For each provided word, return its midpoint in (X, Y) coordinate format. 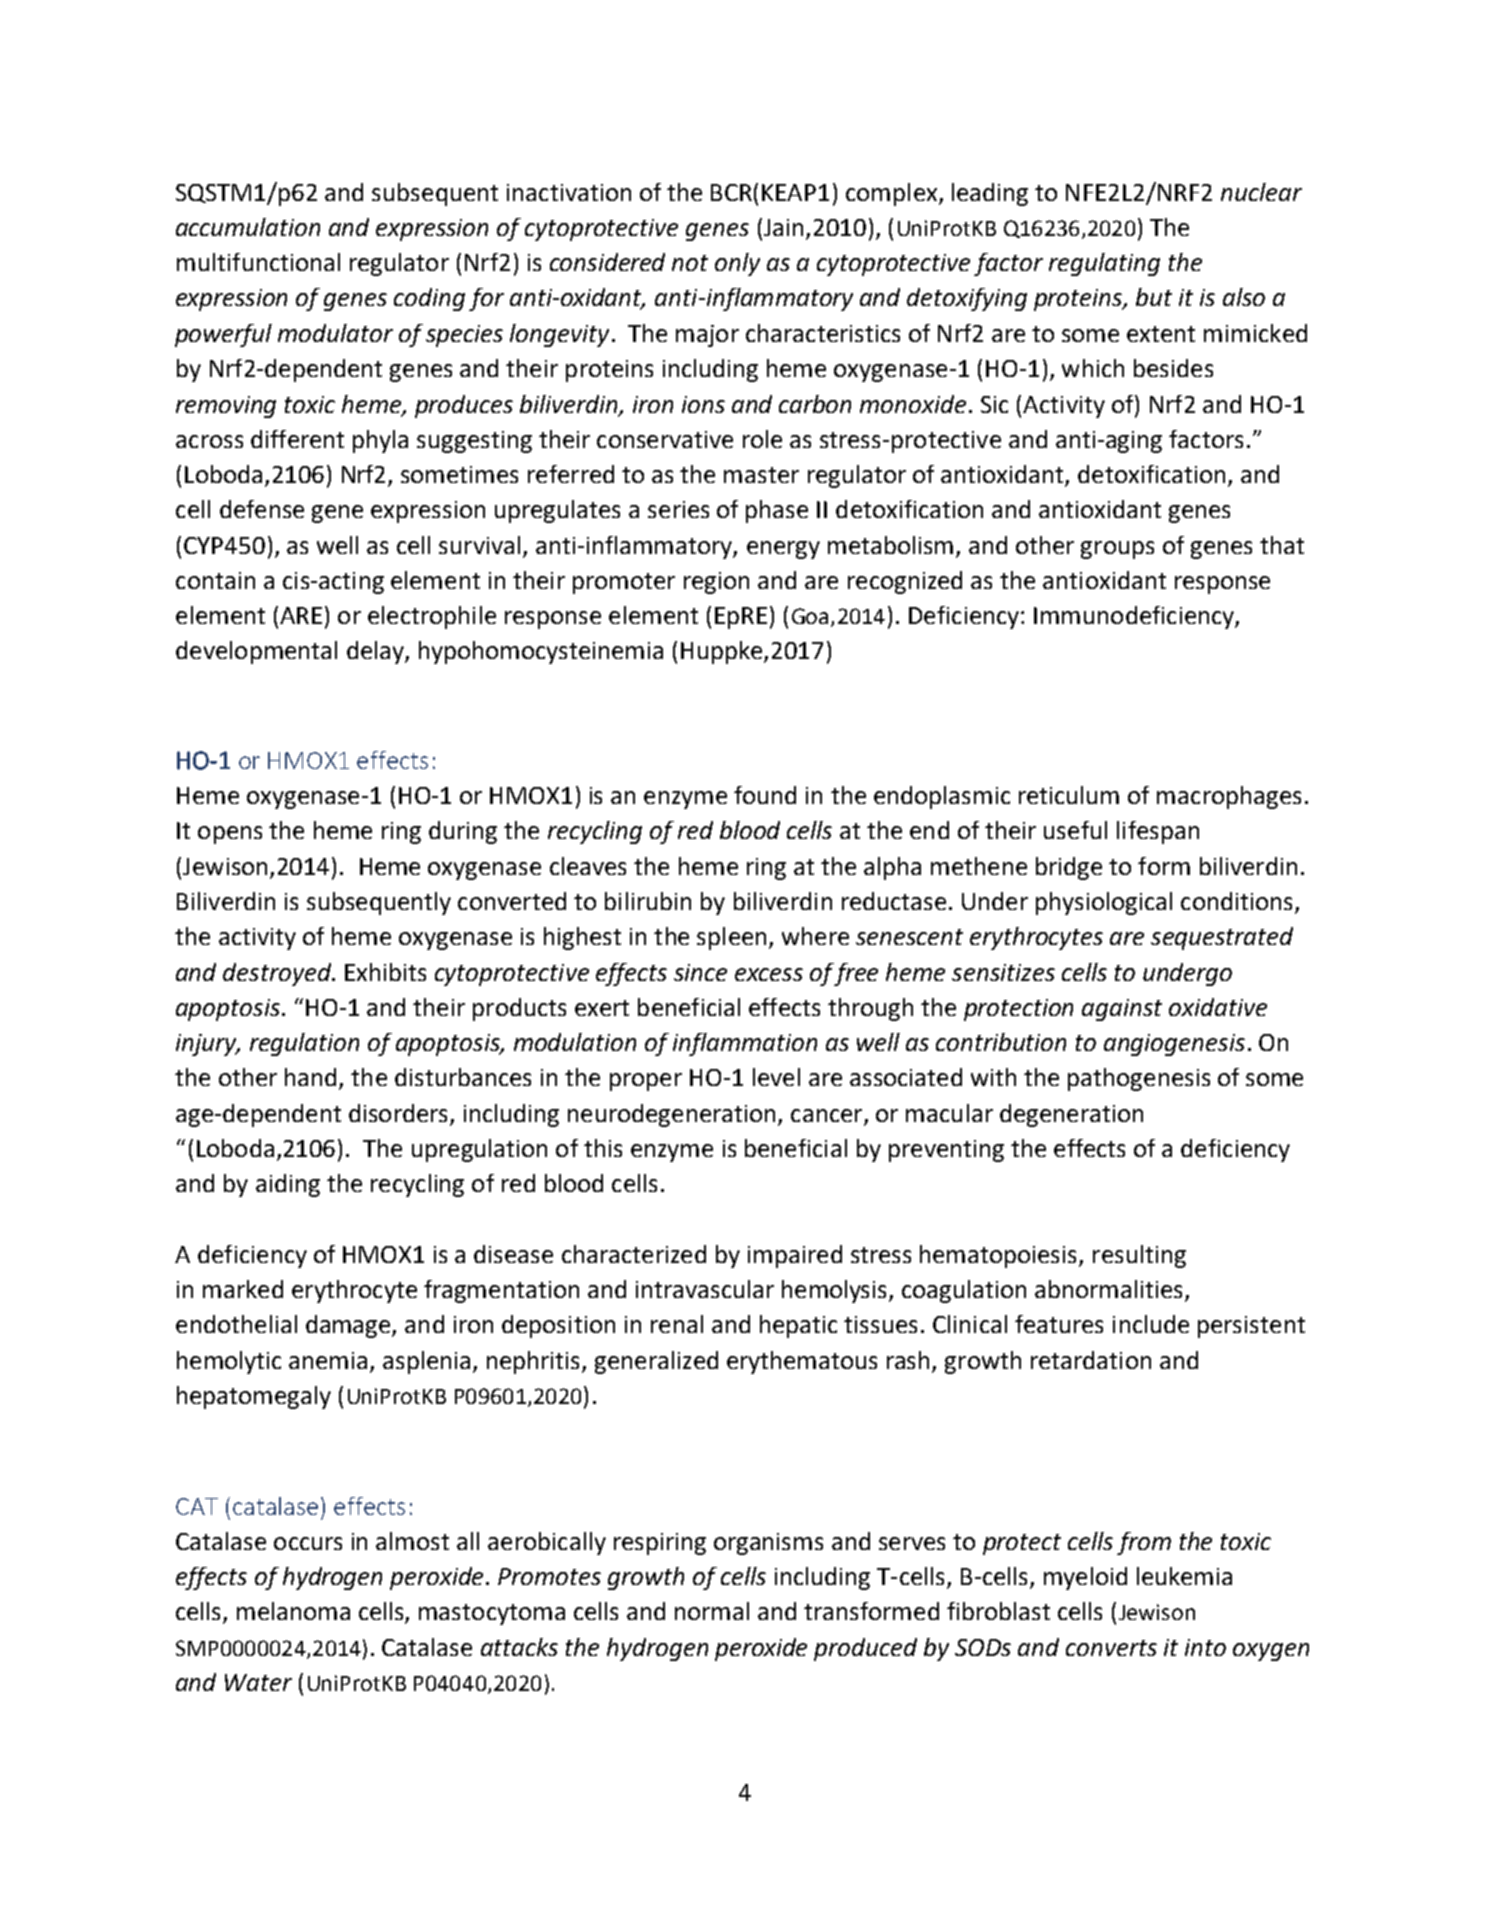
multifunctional (258, 262)
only (737, 264)
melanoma (293, 1611)
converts (1111, 1648)
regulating (1104, 264)
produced (865, 1649)
